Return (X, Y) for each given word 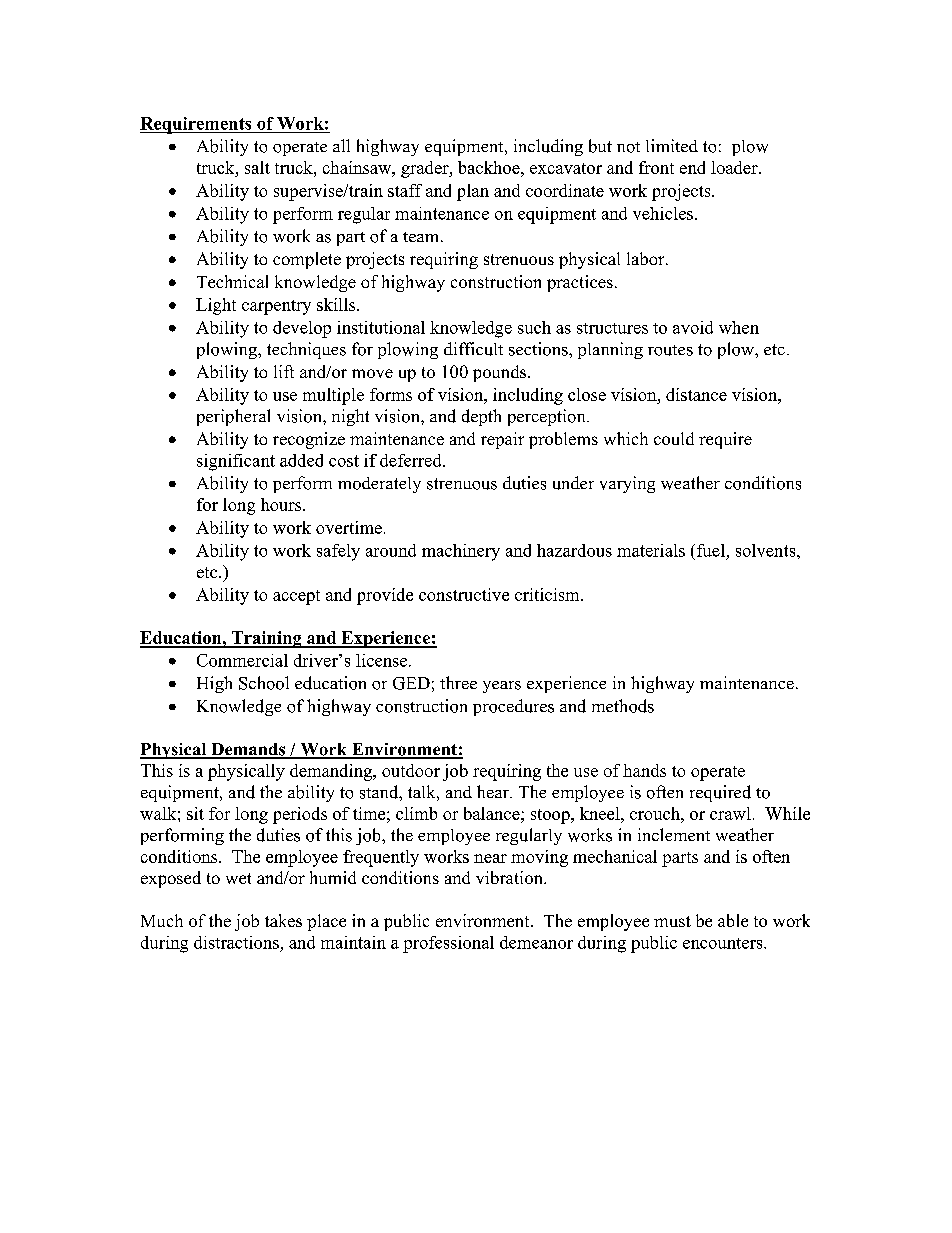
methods (623, 706)
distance (696, 394)
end (692, 167)
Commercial (242, 660)
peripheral (233, 417)
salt (257, 167)
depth (481, 417)
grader (426, 169)
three (458, 682)
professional (448, 944)
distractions (236, 942)
